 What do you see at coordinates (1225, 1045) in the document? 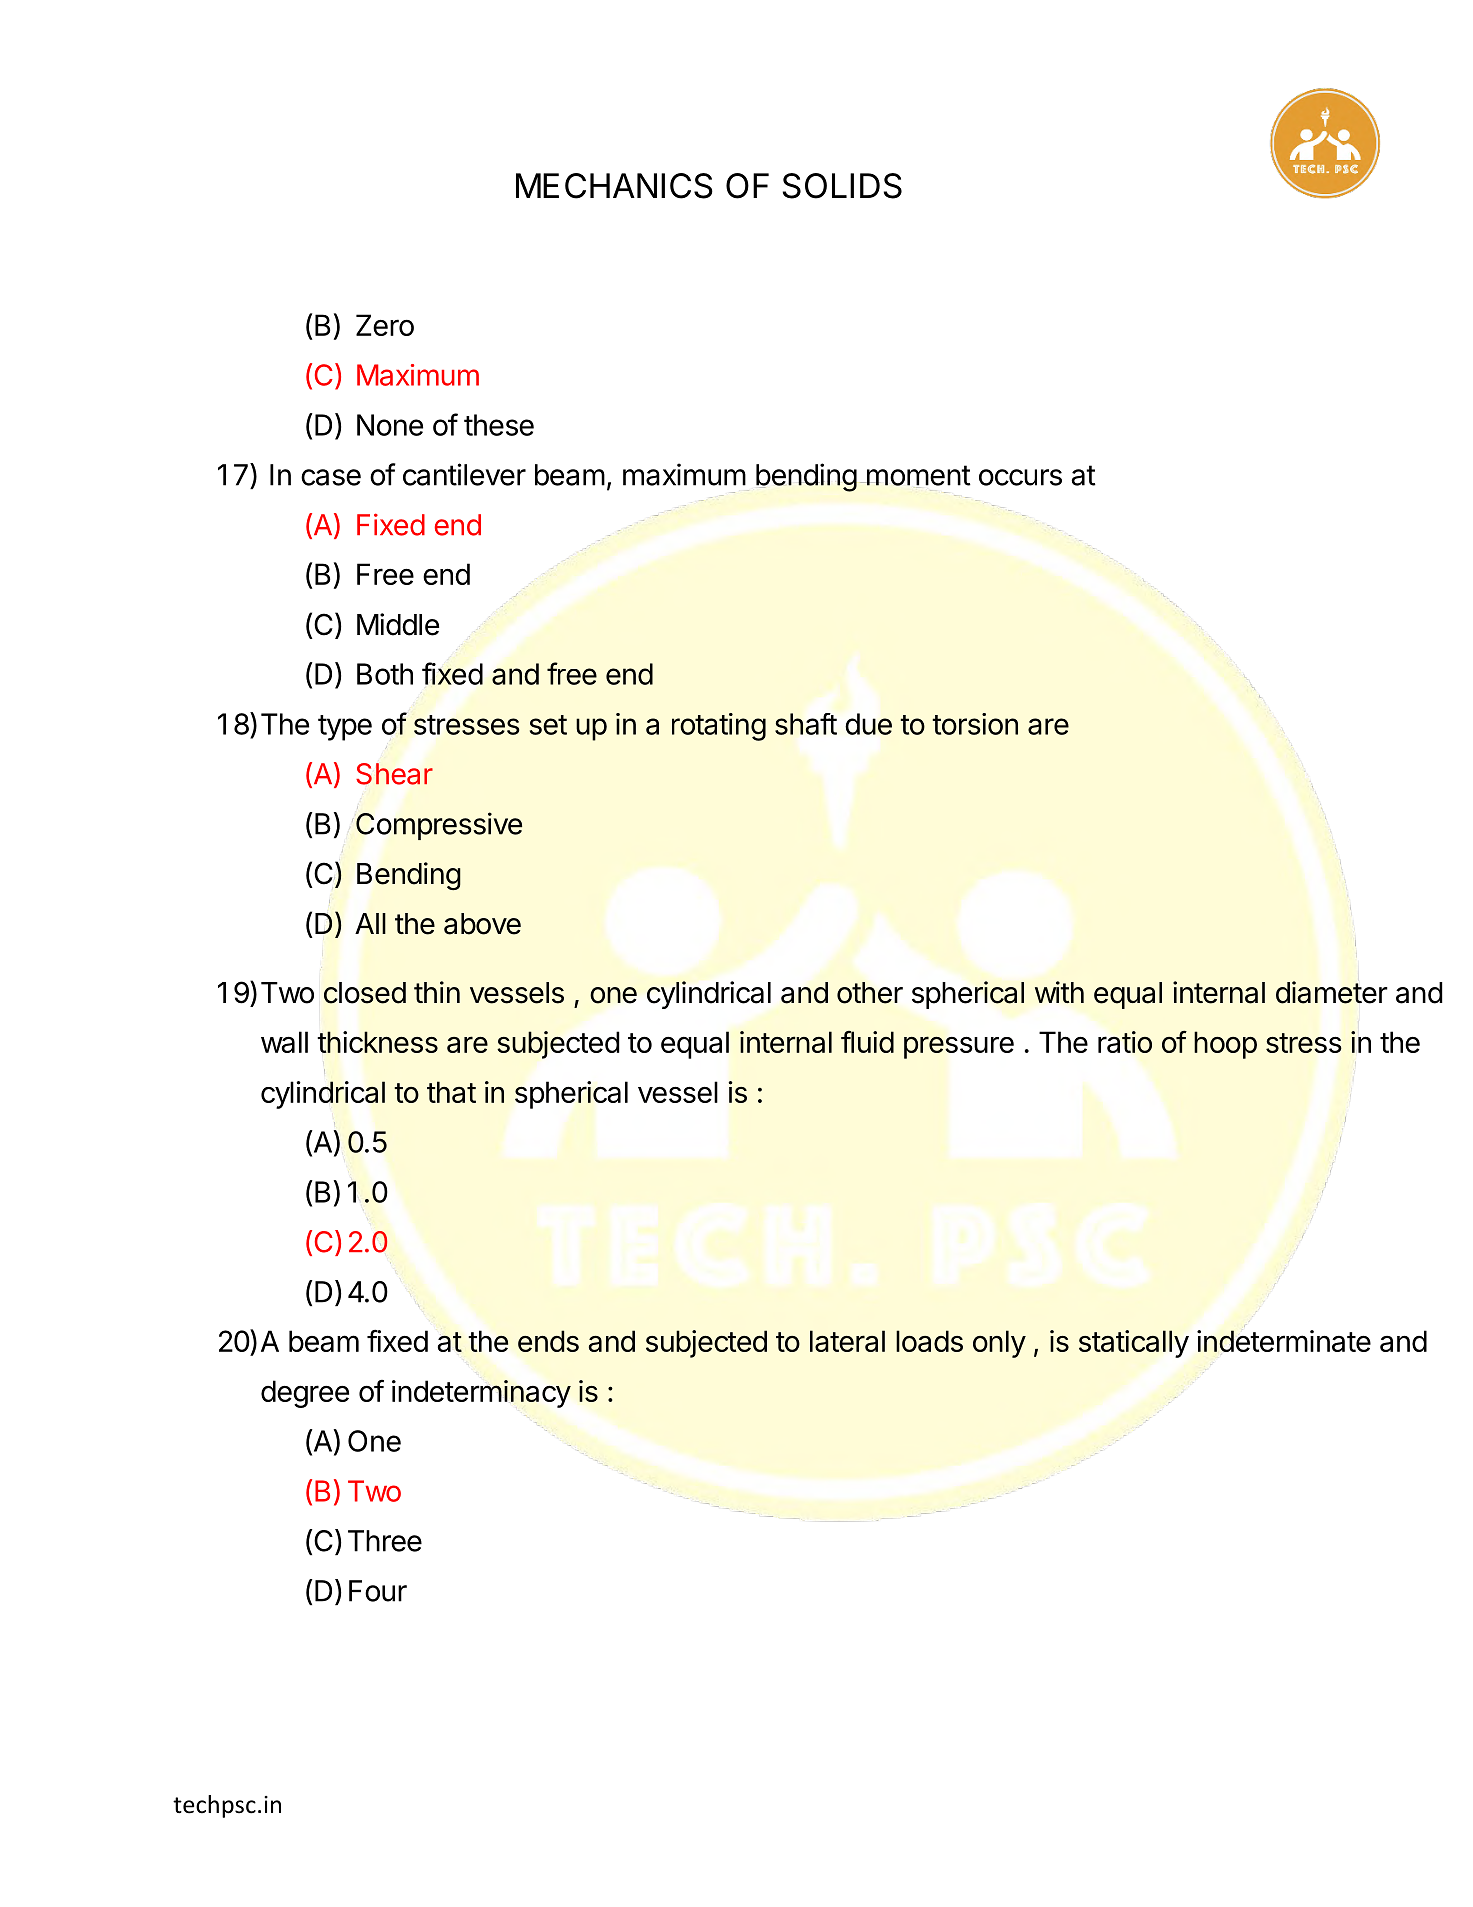
I see `hoop` at bounding box center [1225, 1045].
